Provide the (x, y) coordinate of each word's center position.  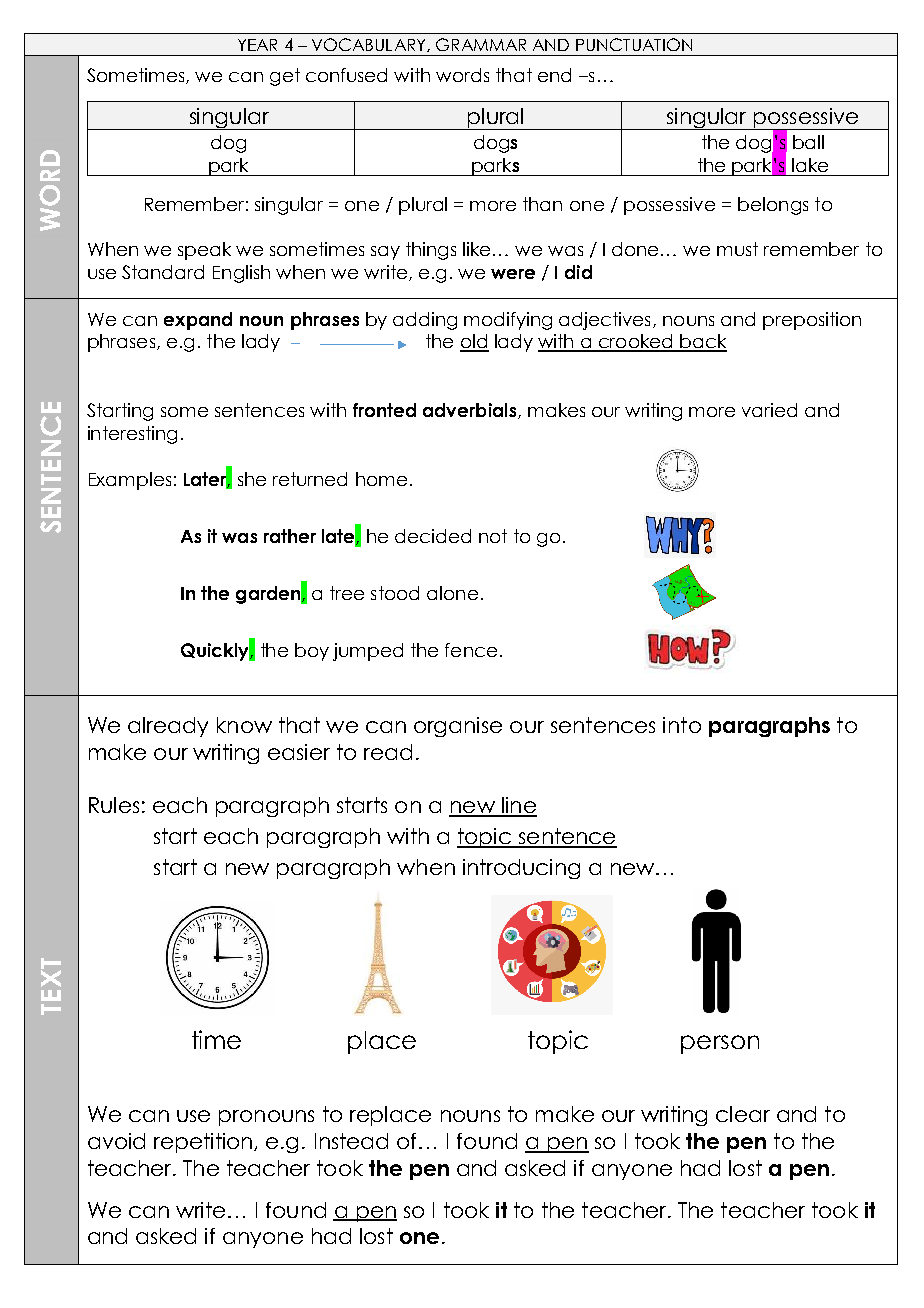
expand (198, 321)
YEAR (257, 45)
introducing (521, 869)
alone (452, 593)
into (682, 725)
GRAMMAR (481, 44)
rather (290, 536)
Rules (114, 805)
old (474, 342)
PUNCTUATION (634, 44)
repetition (204, 1143)
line (518, 806)
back (702, 342)
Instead (351, 1141)
